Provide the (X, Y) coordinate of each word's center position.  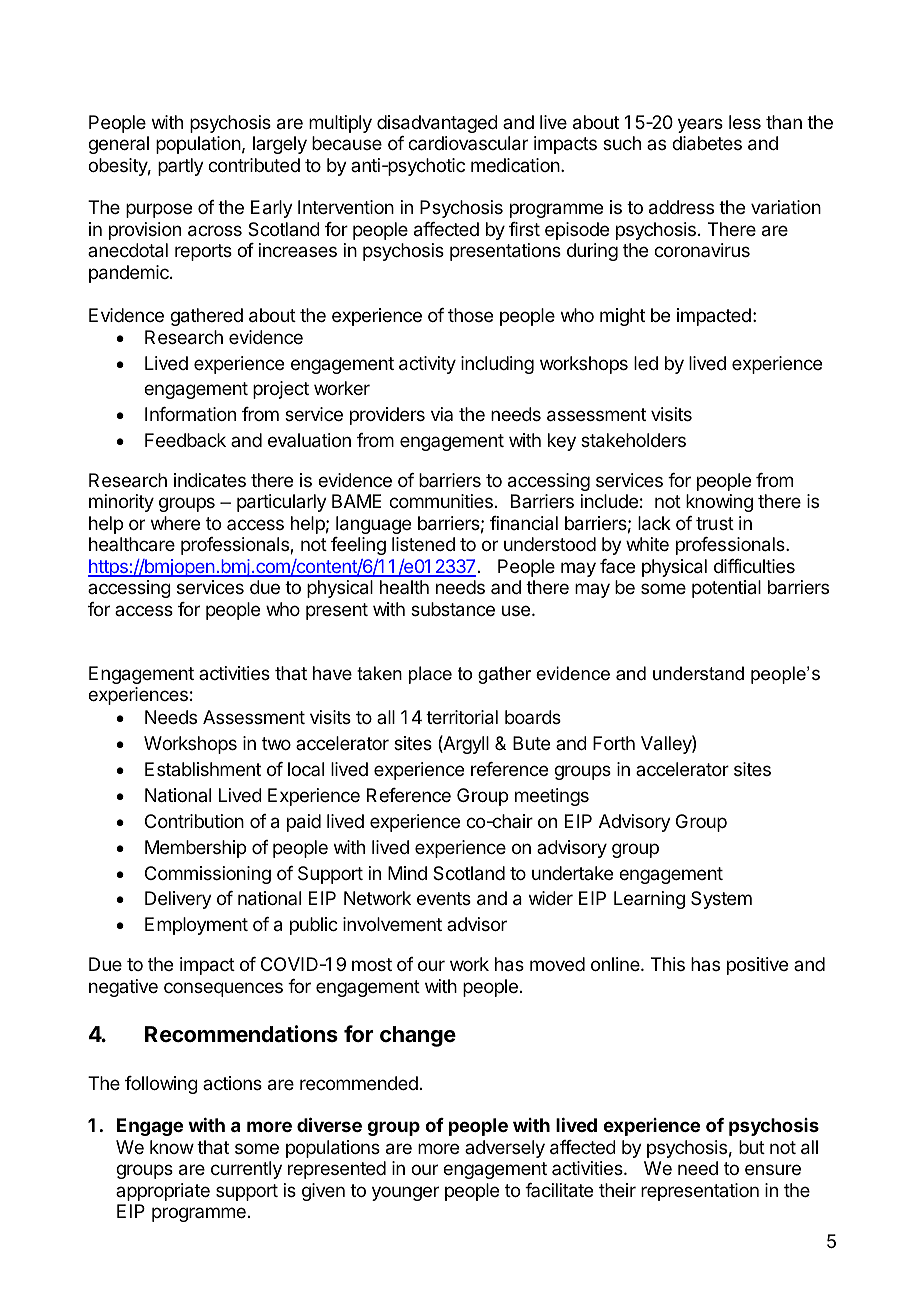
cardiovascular (468, 143)
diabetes (707, 143)
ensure (773, 1169)
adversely (505, 1149)
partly (181, 167)
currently (246, 1170)
